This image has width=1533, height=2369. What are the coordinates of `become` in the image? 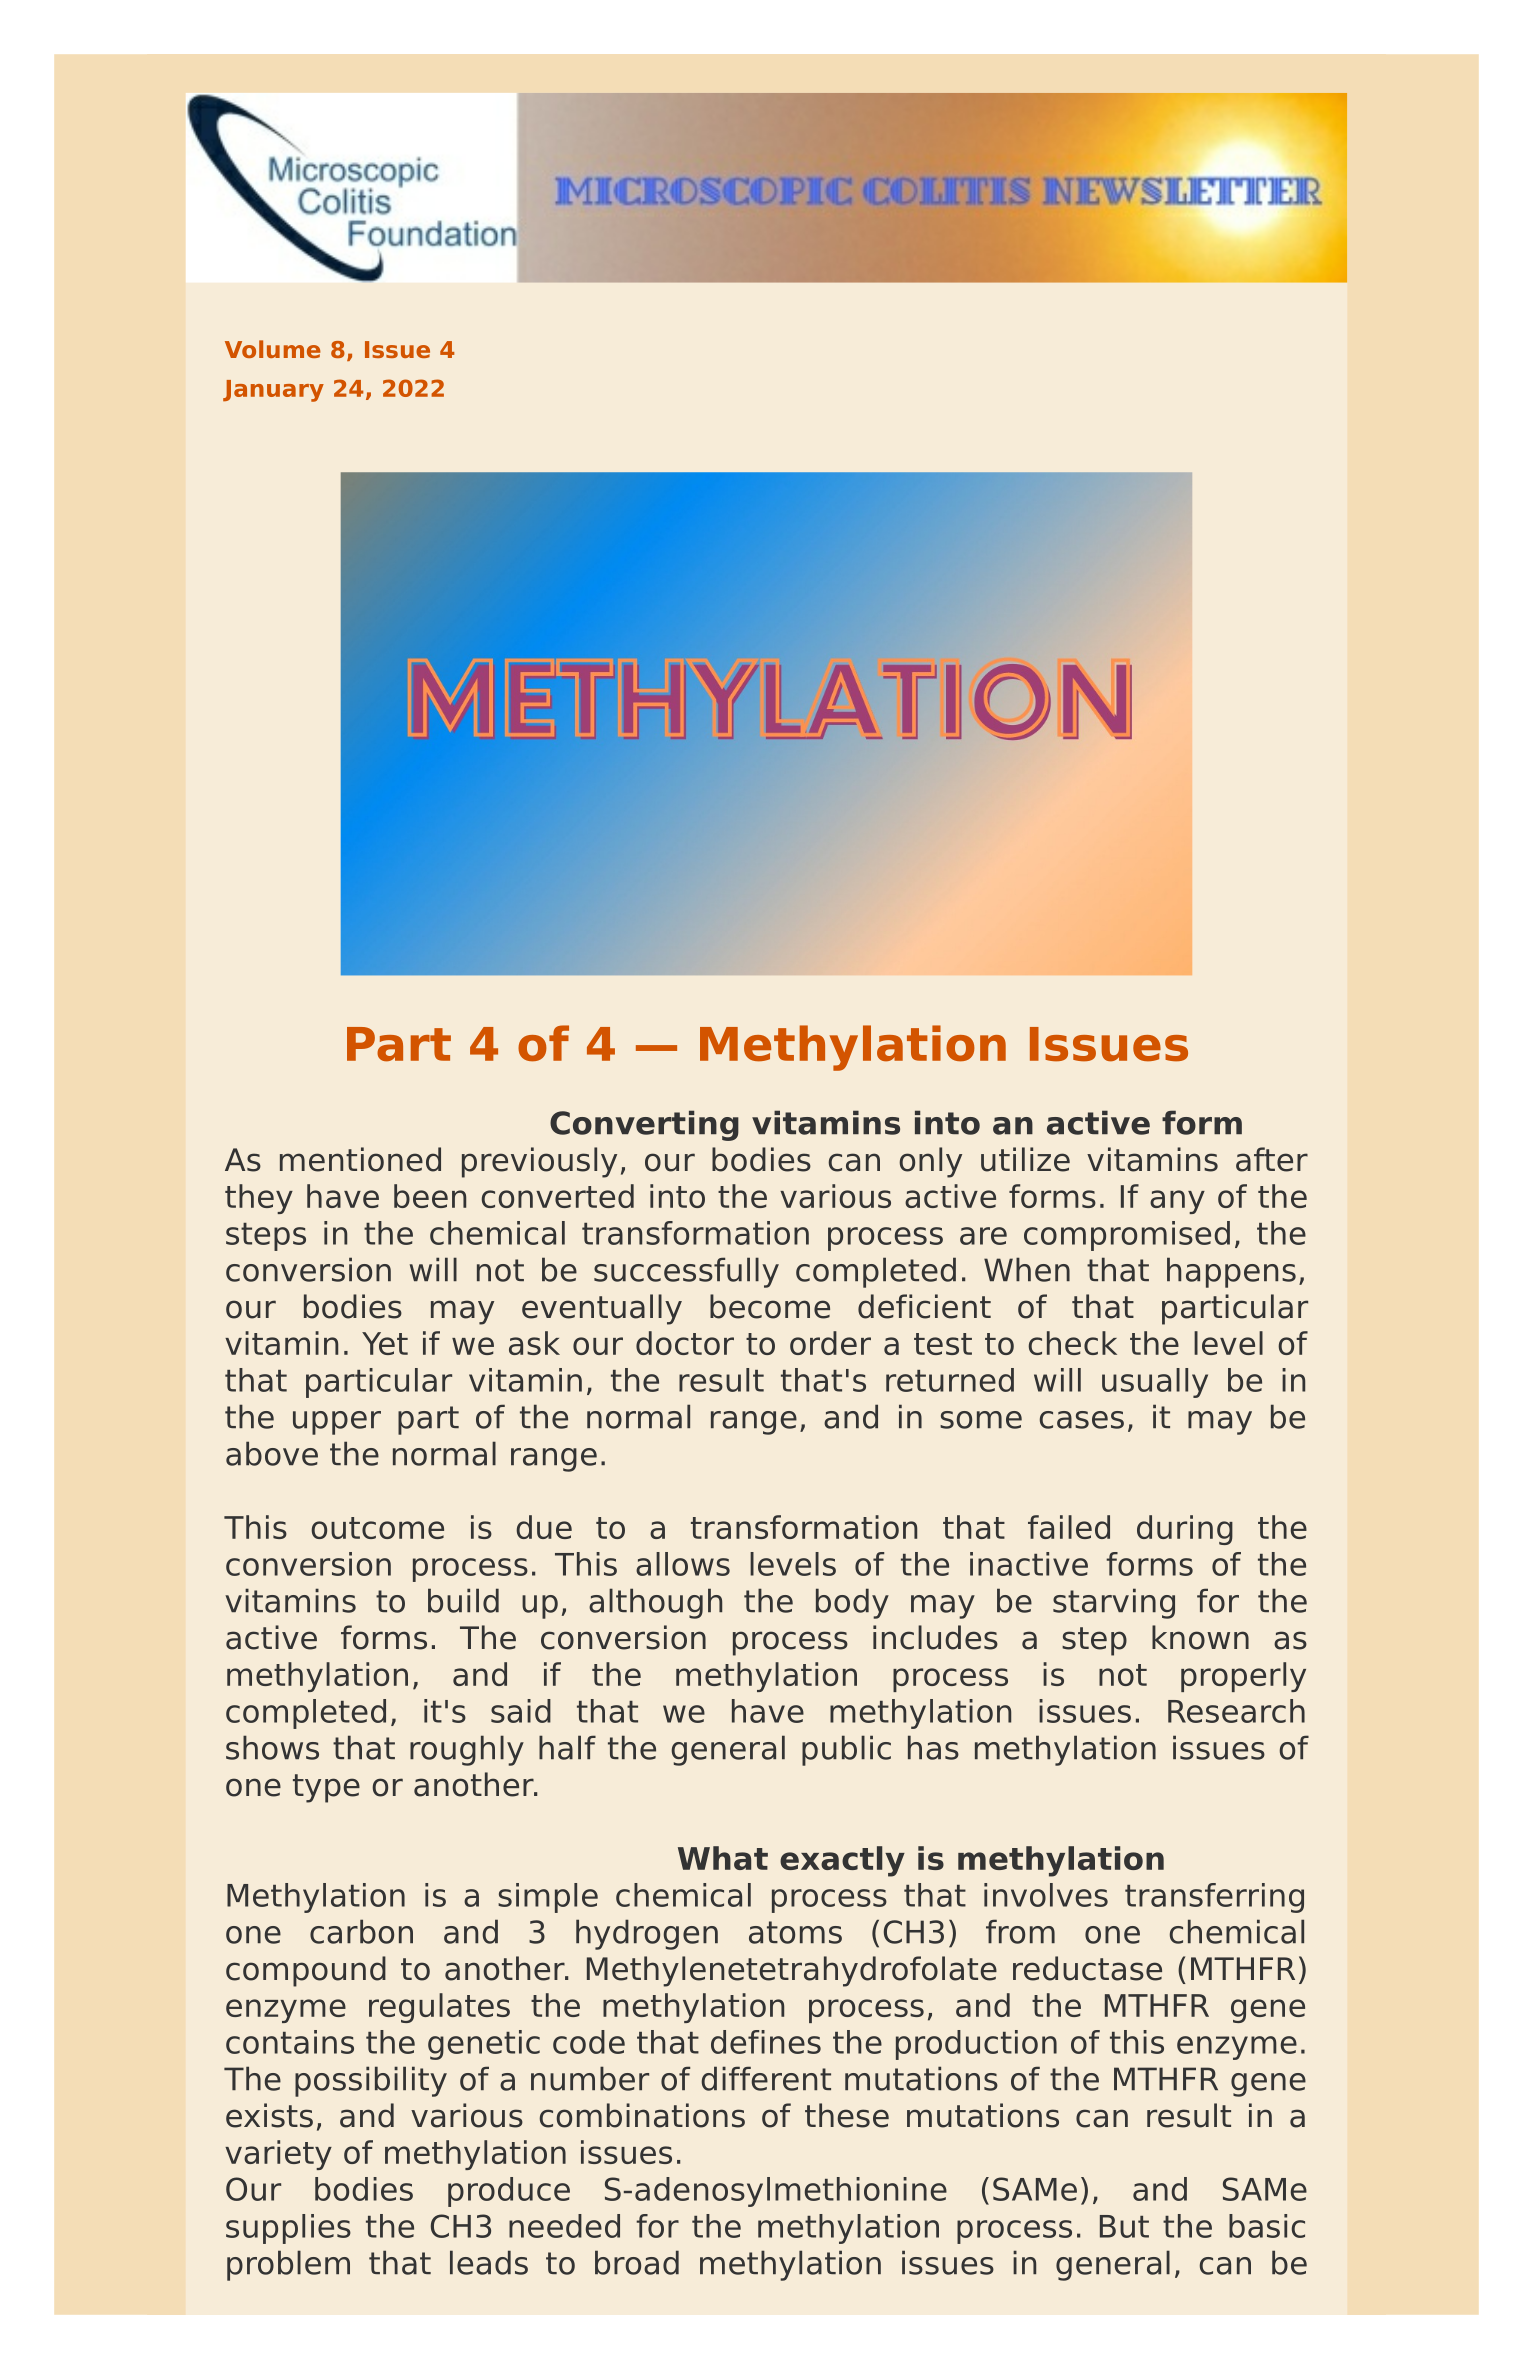 It's located at (770, 1306).
